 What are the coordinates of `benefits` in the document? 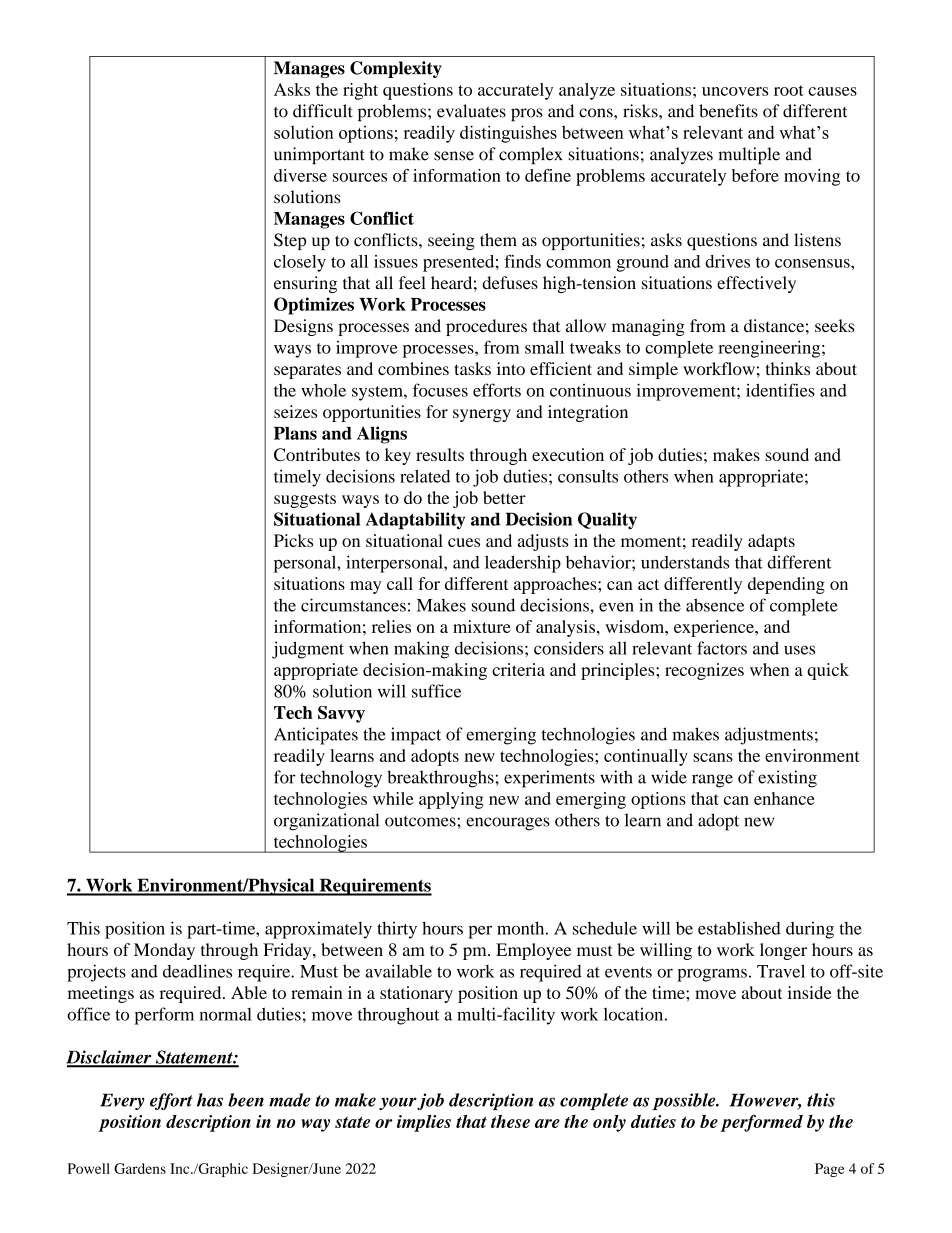 It's located at (728, 111).
